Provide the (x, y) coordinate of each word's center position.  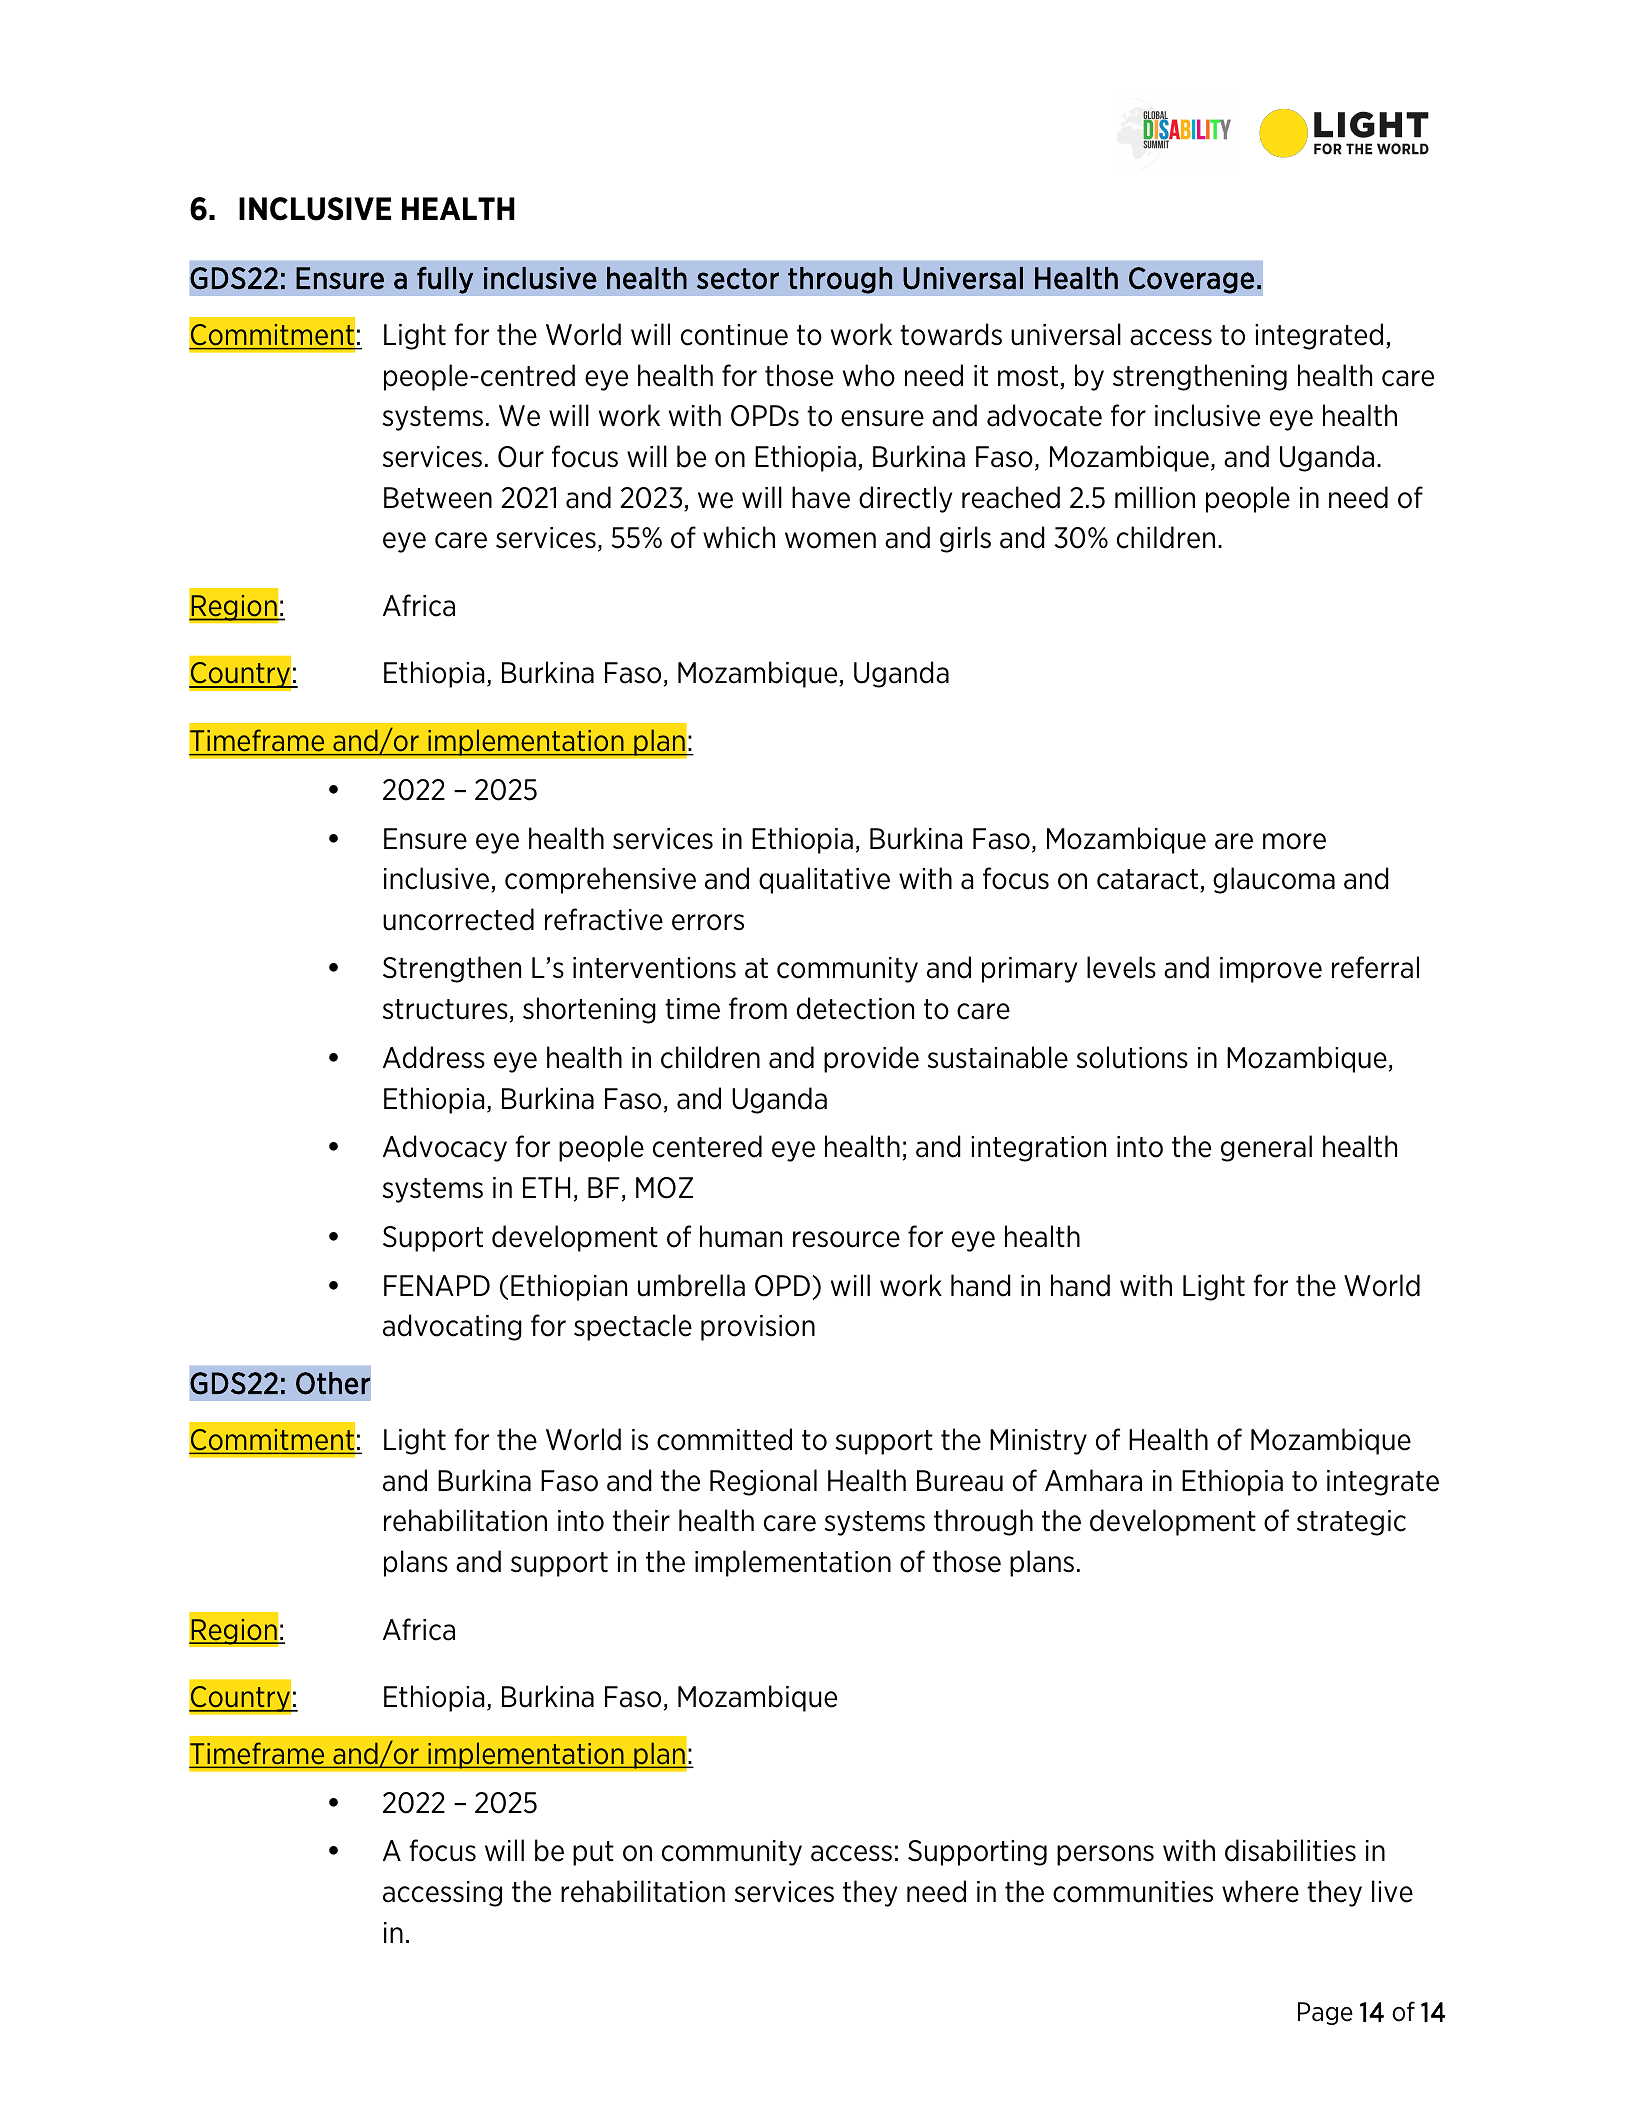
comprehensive (600, 880)
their (641, 1520)
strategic (1351, 1523)
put (593, 1853)
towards (951, 334)
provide (871, 1059)
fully (445, 280)
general (1266, 1148)
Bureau (960, 1481)
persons (1105, 1855)
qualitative (824, 880)
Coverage (1192, 280)
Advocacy (445, 1148)
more (1294, 841)
